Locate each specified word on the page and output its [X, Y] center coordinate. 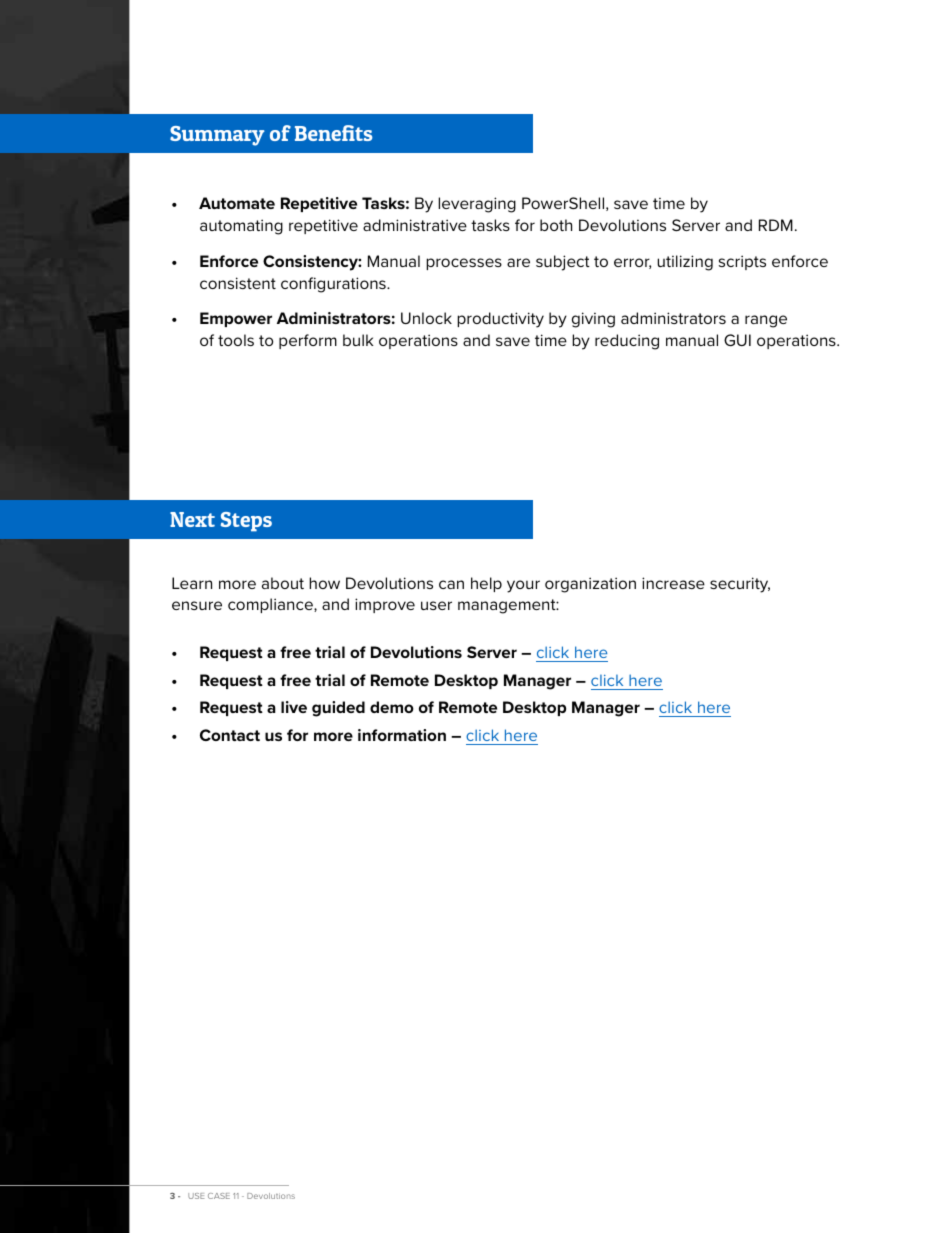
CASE [219, 1196]
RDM [776, 225]
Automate [237, 203]
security [740, 585]
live [294, 707]
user [436, 605]
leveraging [477, 205]
